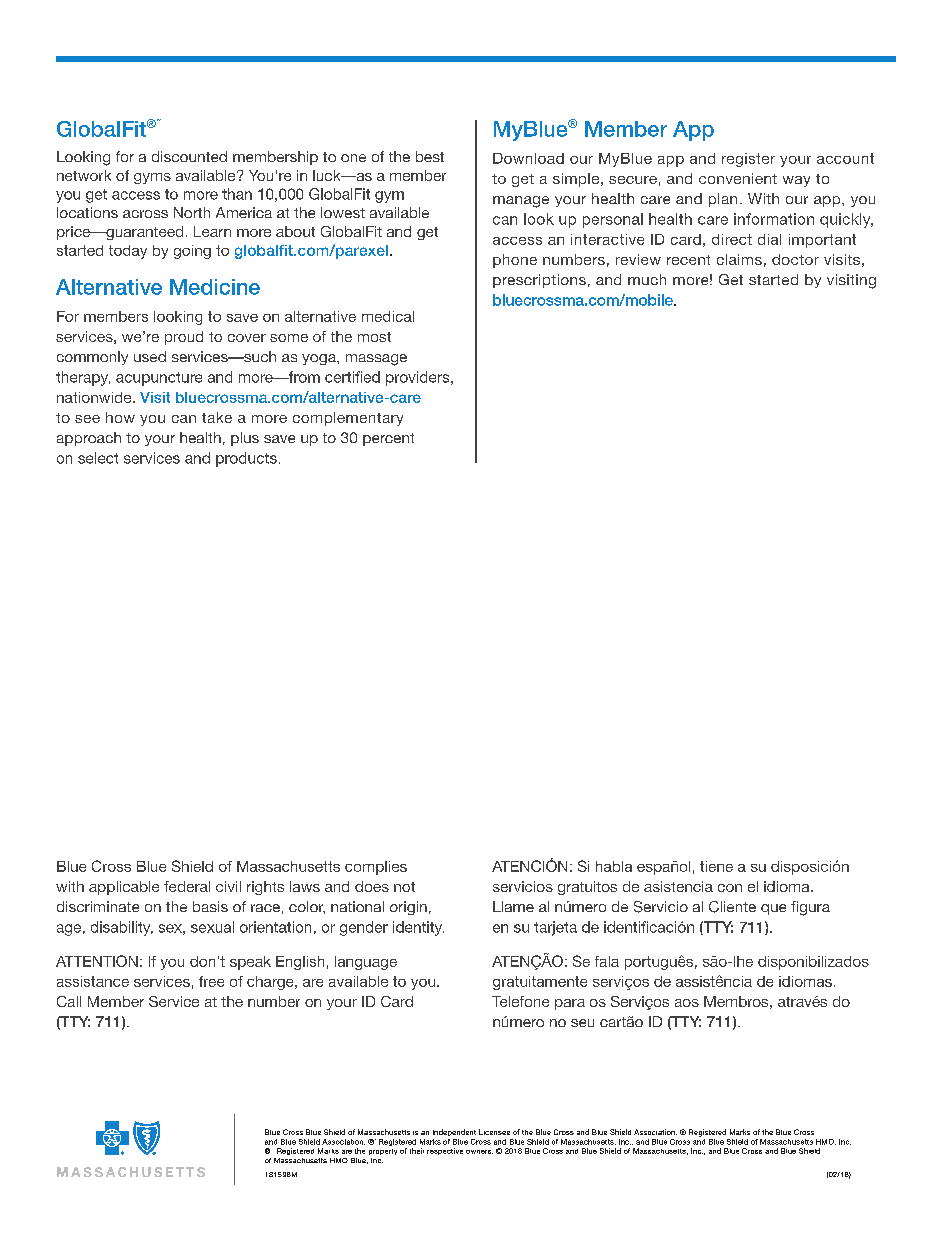 Image resolution: width=952 pixels, height=1233 pixels. Describe the element at coordinates (430, 156) in the page. I see `best` at that location.
